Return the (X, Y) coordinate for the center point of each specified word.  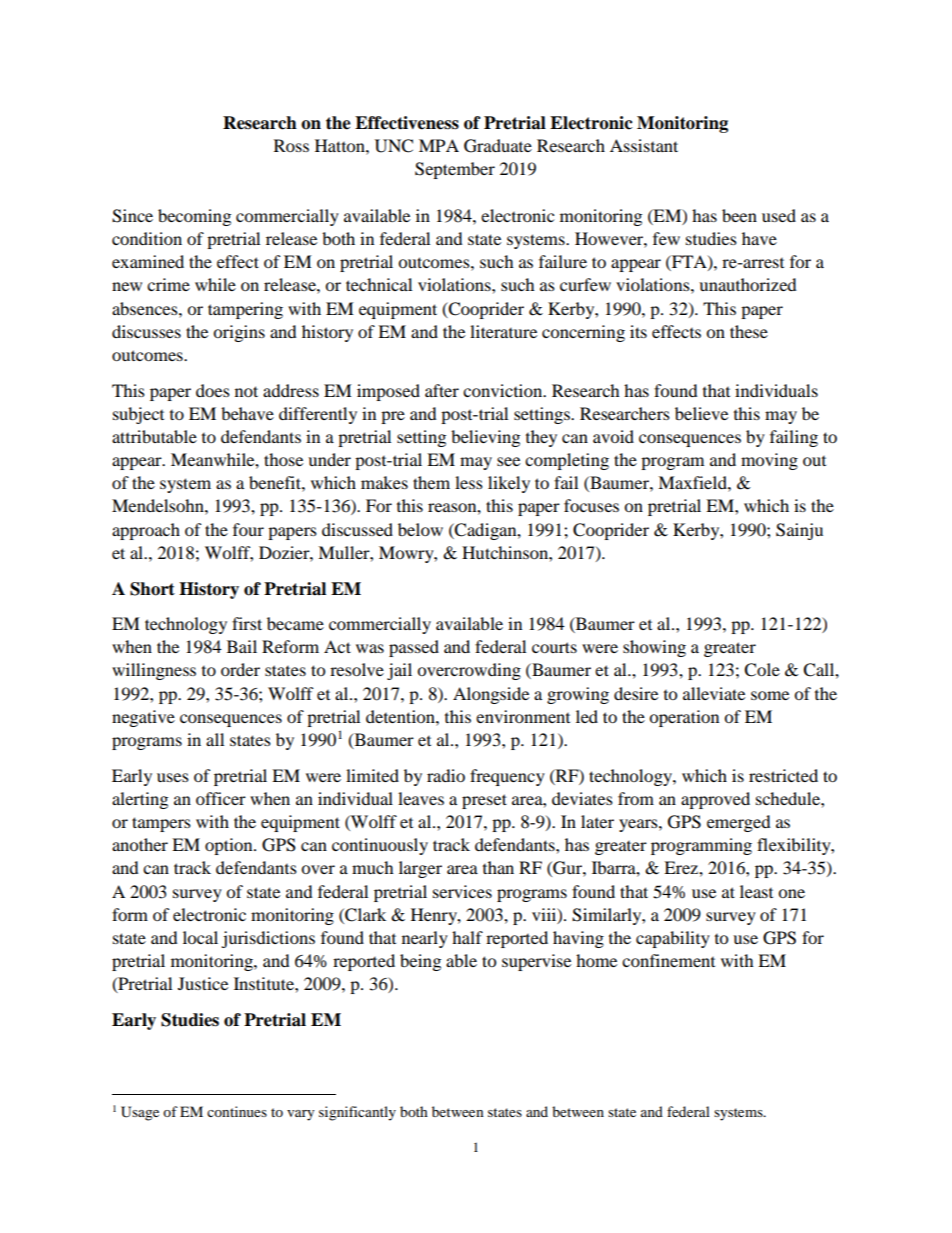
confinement (668, 960)
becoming (194, 217)
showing (654, 648)
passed (414, 648)
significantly (357, 1113)
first (247, 623)
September (455, 170)
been (739, 215)
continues (237, 1111)
